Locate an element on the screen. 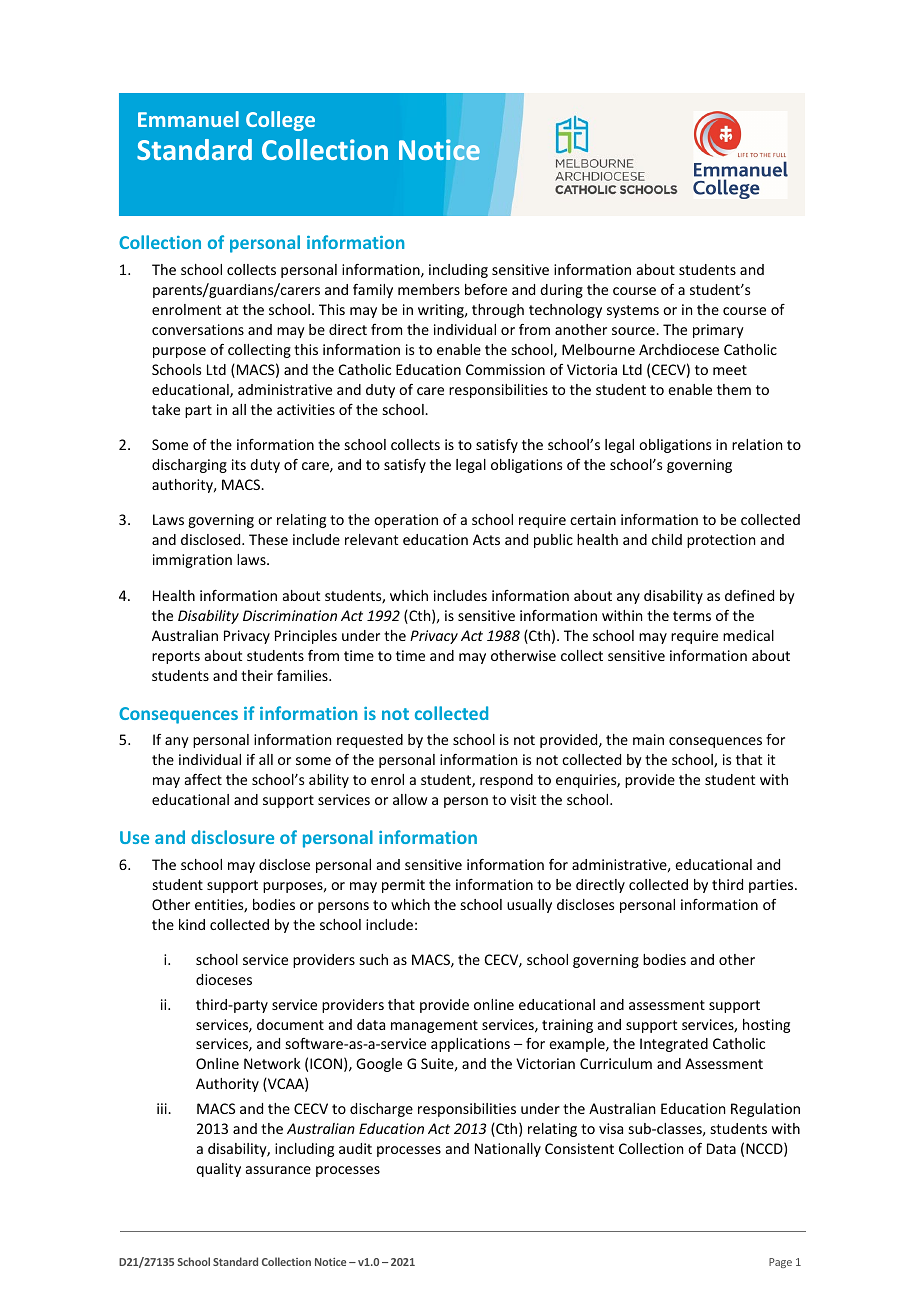 The width and height of the screenshot is (924, 1309). members is located at coordinates (429, 289).
